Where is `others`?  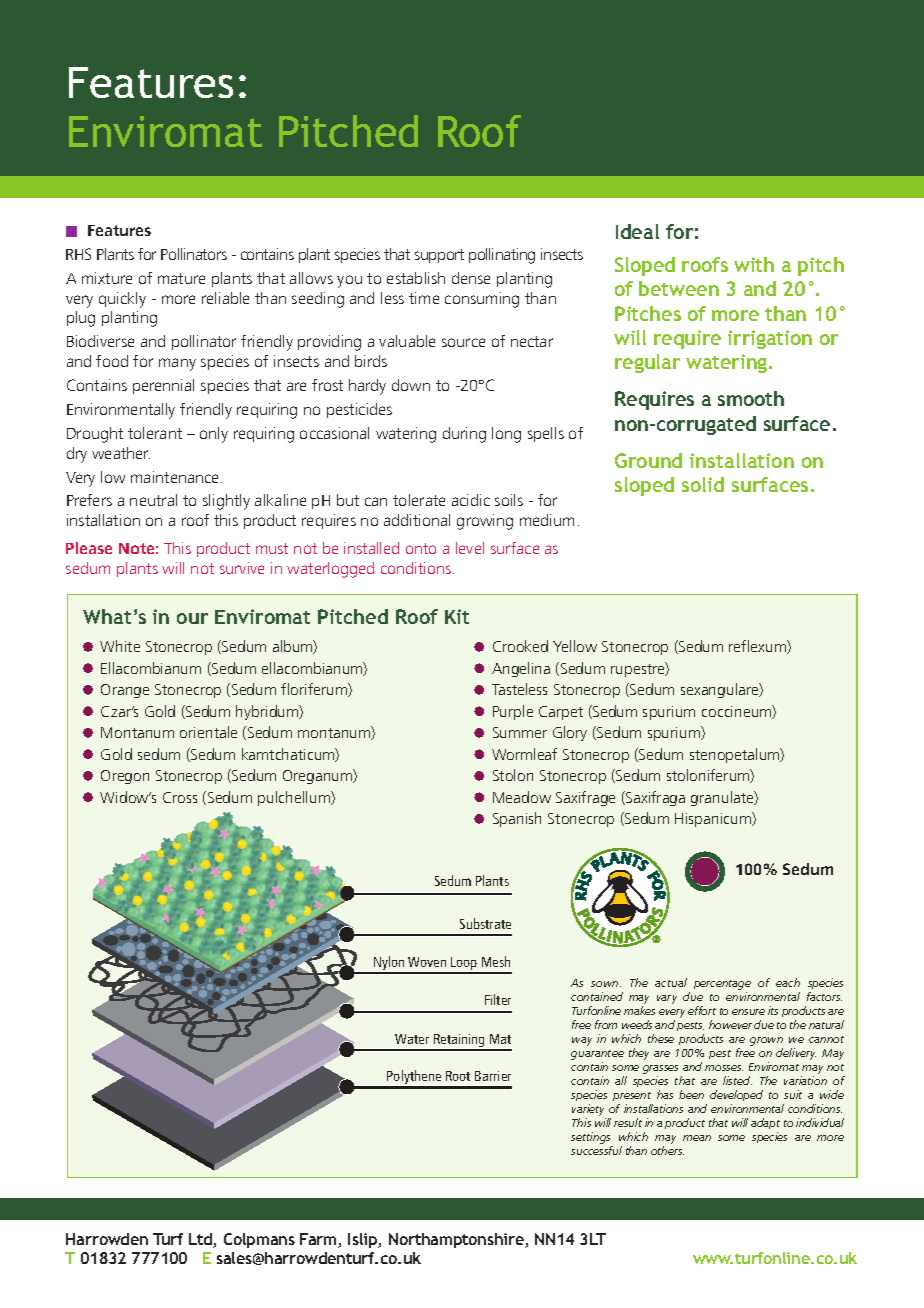
others is located at coordinates (667, 1150).
